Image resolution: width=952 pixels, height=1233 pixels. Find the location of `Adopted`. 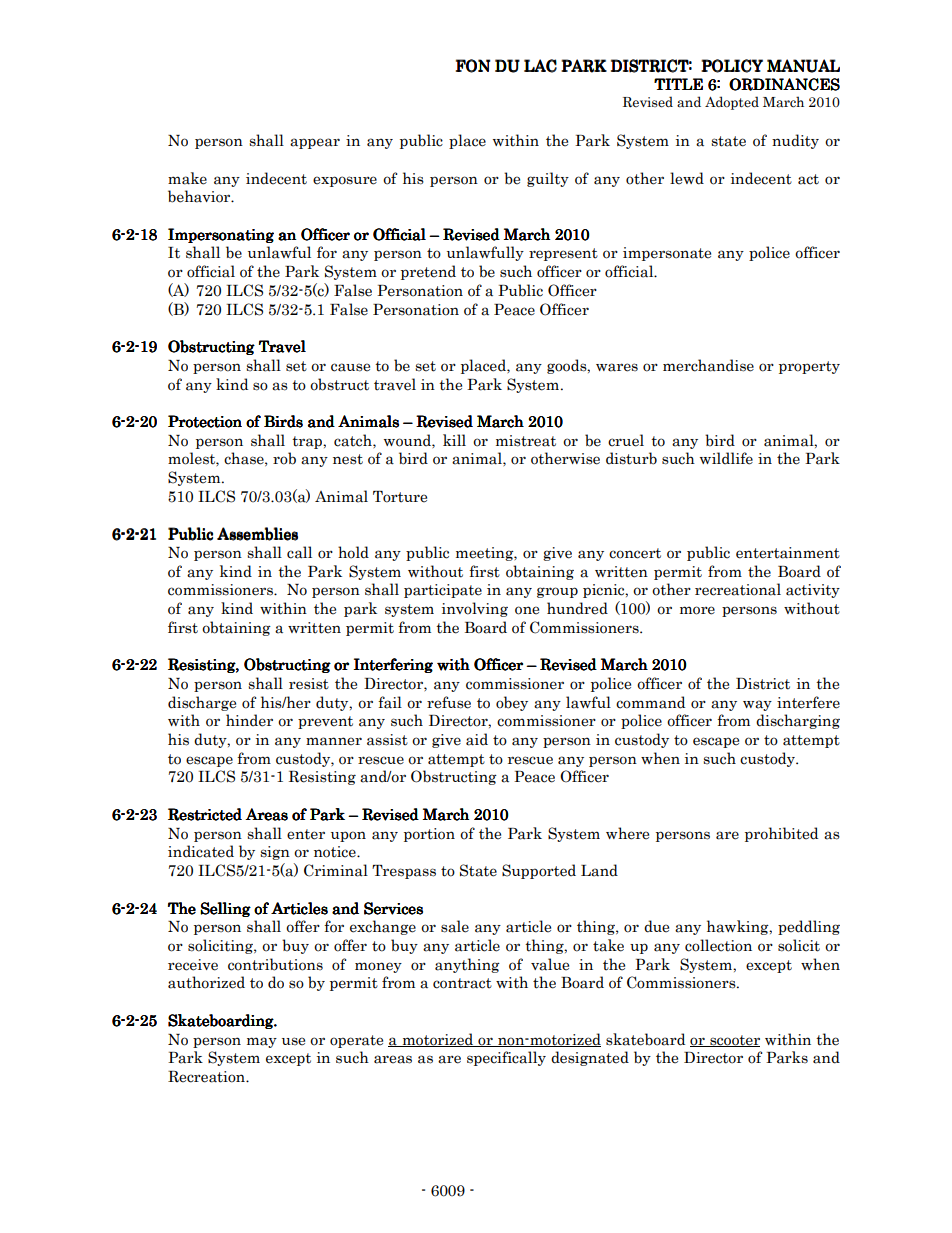

Adopted is located at coordinates (732, 103).
